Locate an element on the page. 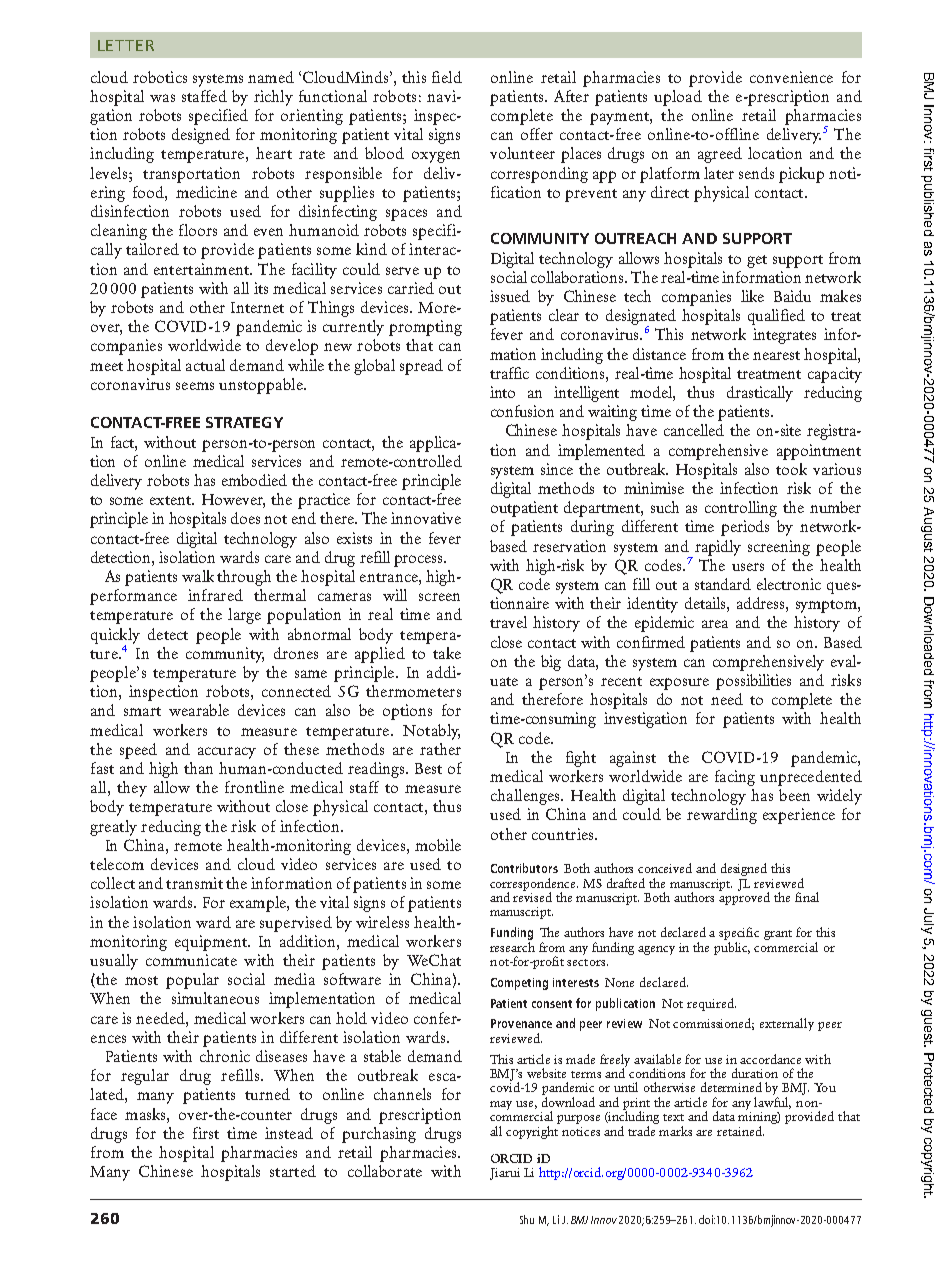  field is located at coordinates (447, 77).
